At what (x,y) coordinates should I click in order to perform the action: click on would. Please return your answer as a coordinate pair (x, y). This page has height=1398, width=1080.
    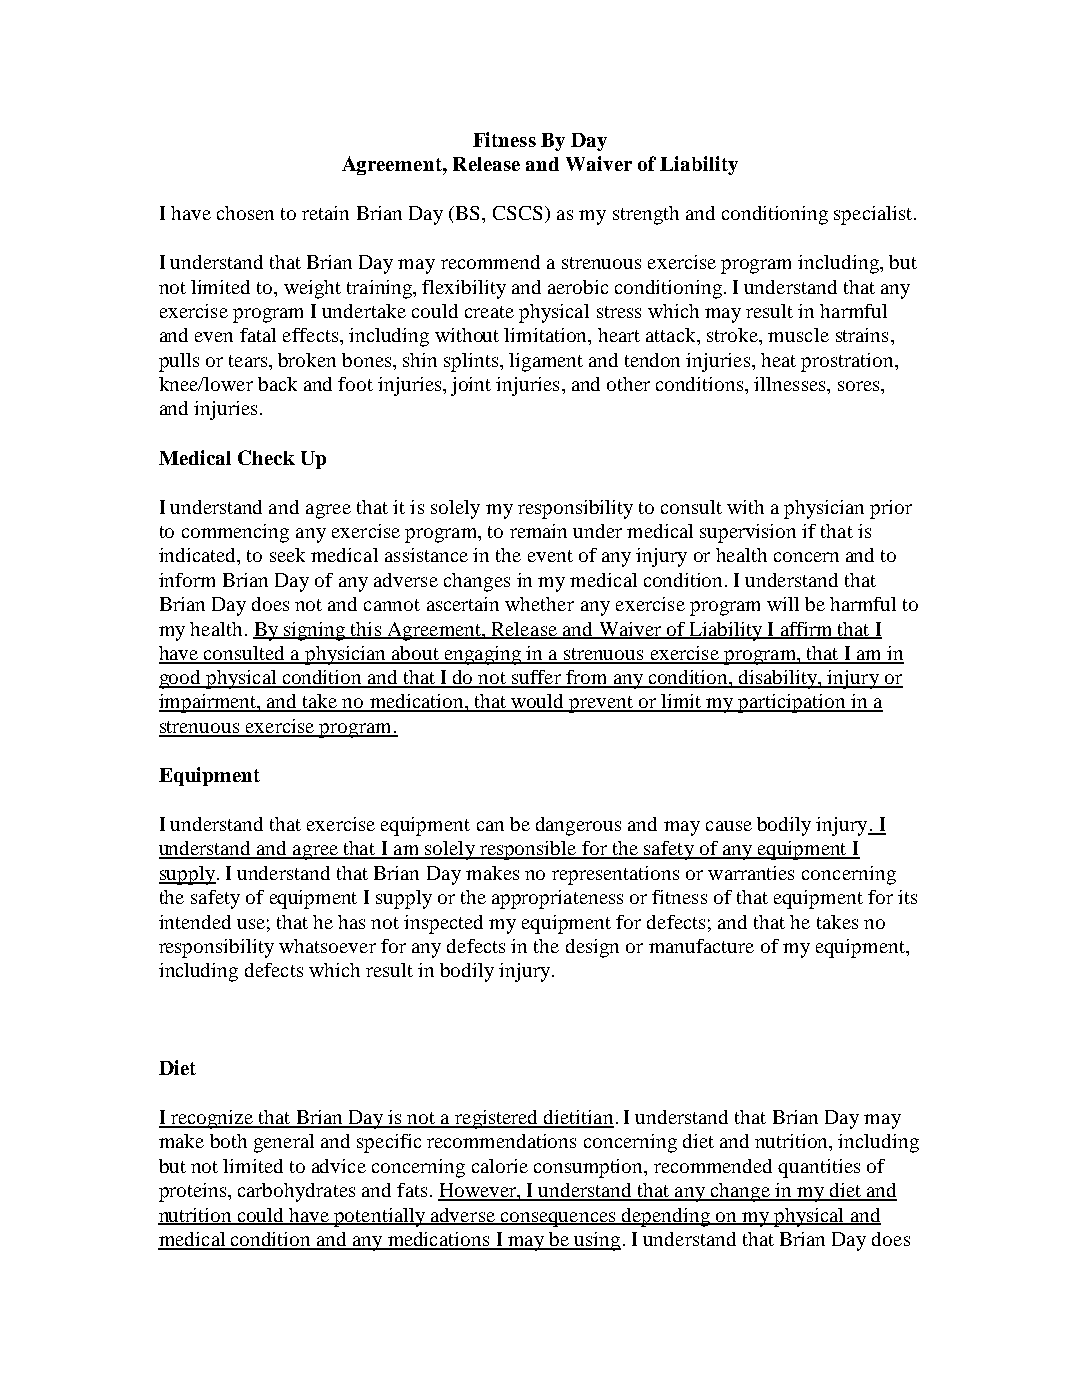
    Looking at the image, I should click on (538, 702).
